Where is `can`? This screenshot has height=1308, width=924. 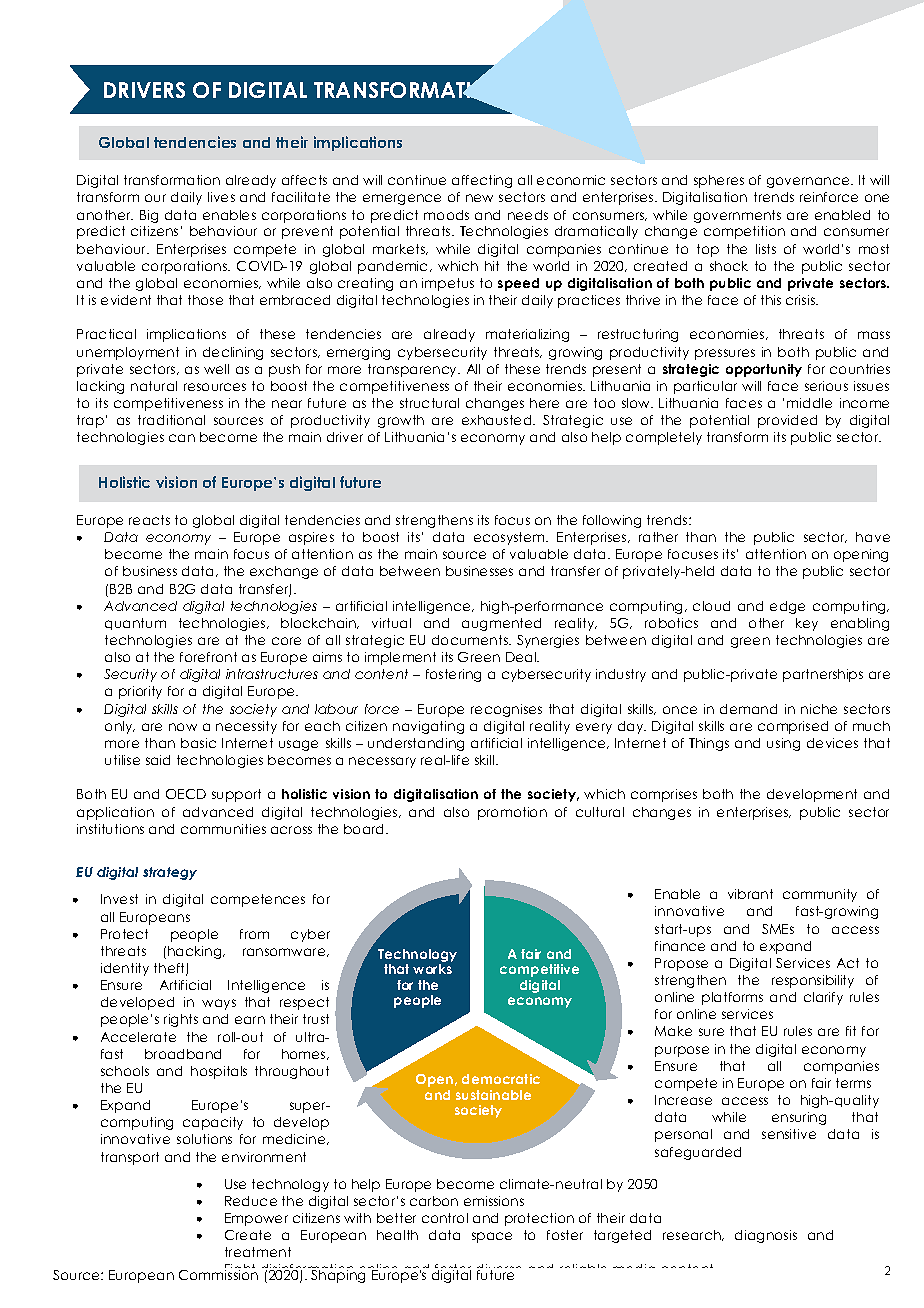
can is located at coordinates (182, 438).
